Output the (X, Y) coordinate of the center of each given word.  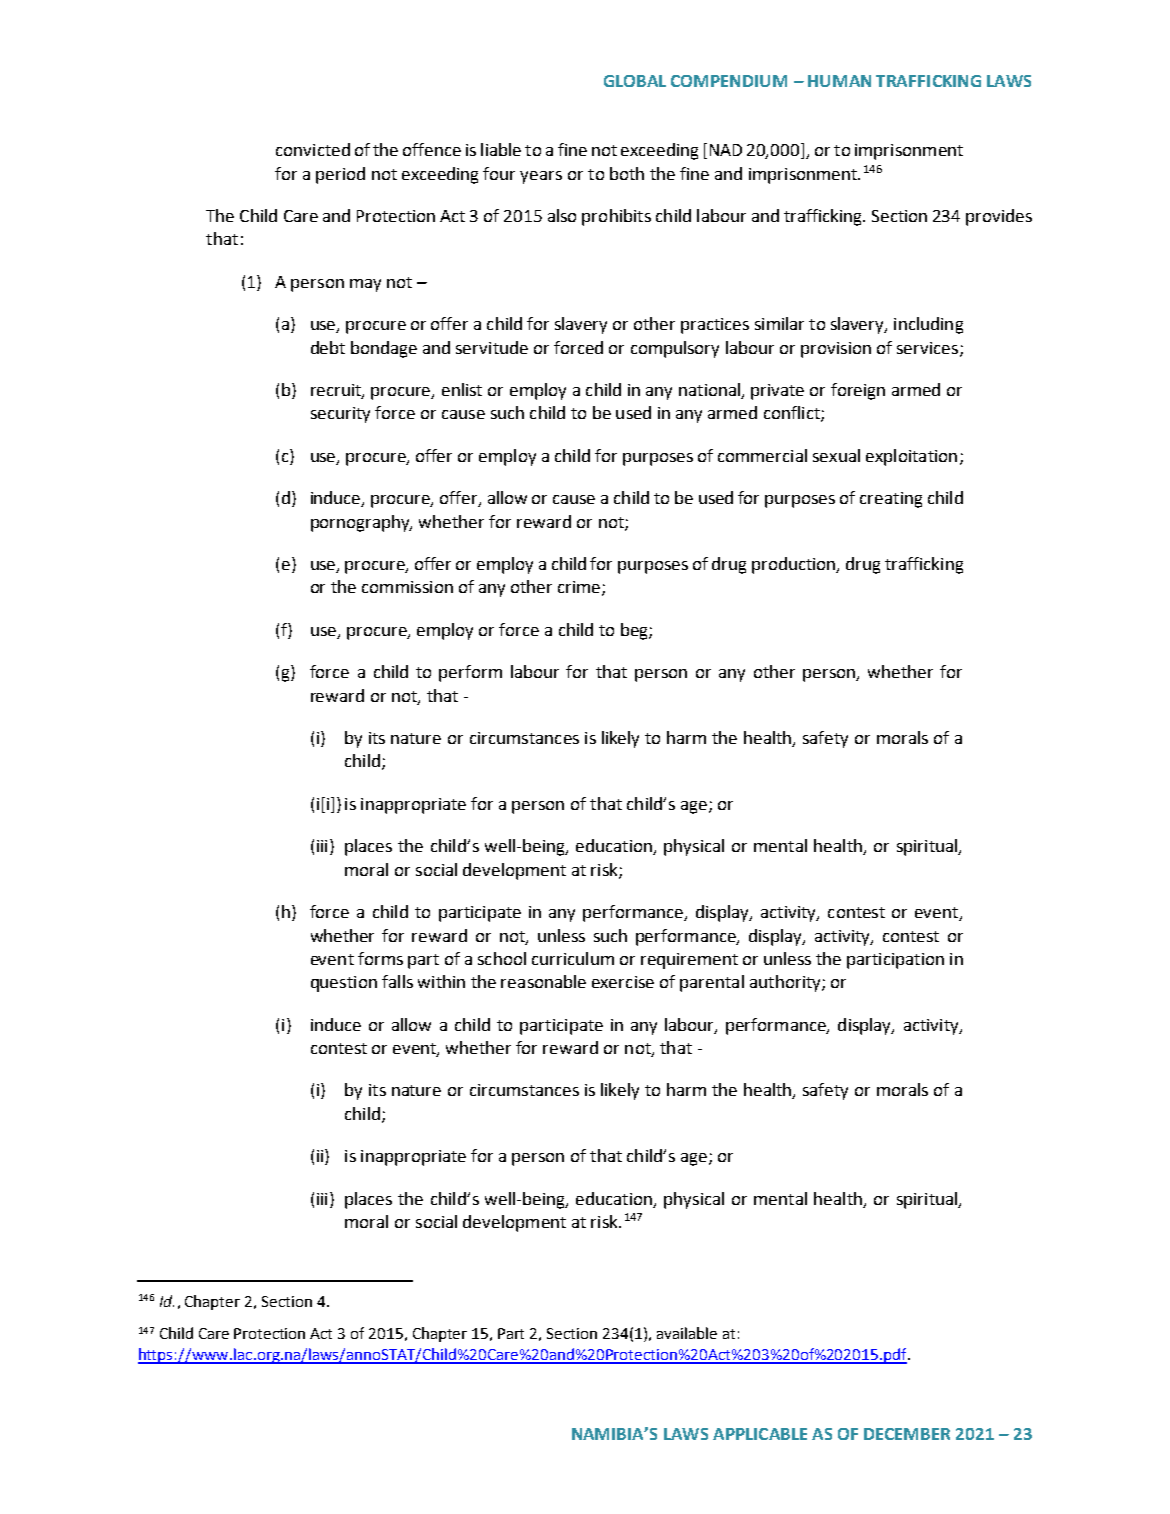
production (795, 565)
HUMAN (839, 81)
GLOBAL (635, 81)
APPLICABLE (760, 1434)
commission (407, 587)
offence (432, 149)
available (687, 1333)
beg (635, 631)
